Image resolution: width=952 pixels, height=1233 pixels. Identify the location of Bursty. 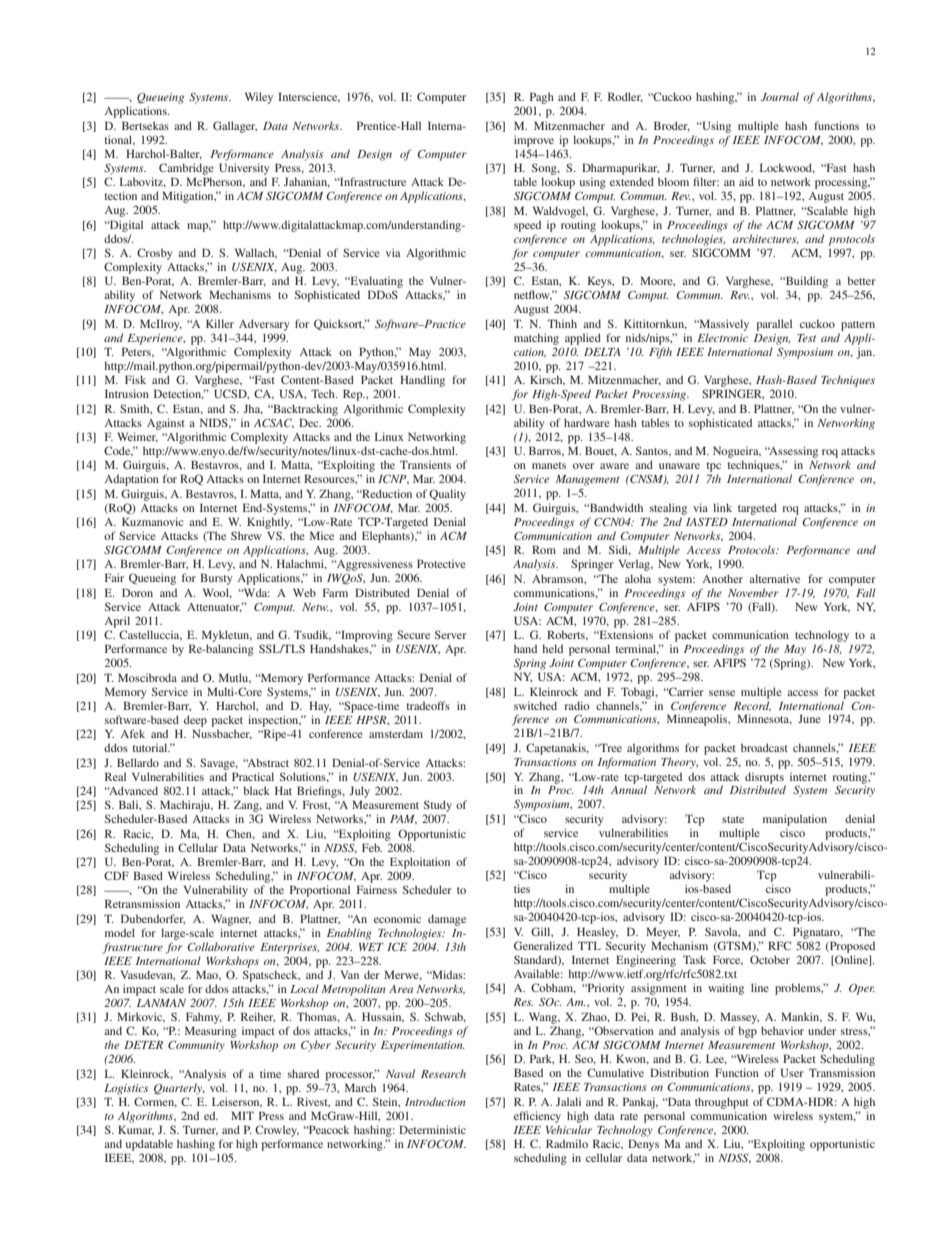
(216, 579).
